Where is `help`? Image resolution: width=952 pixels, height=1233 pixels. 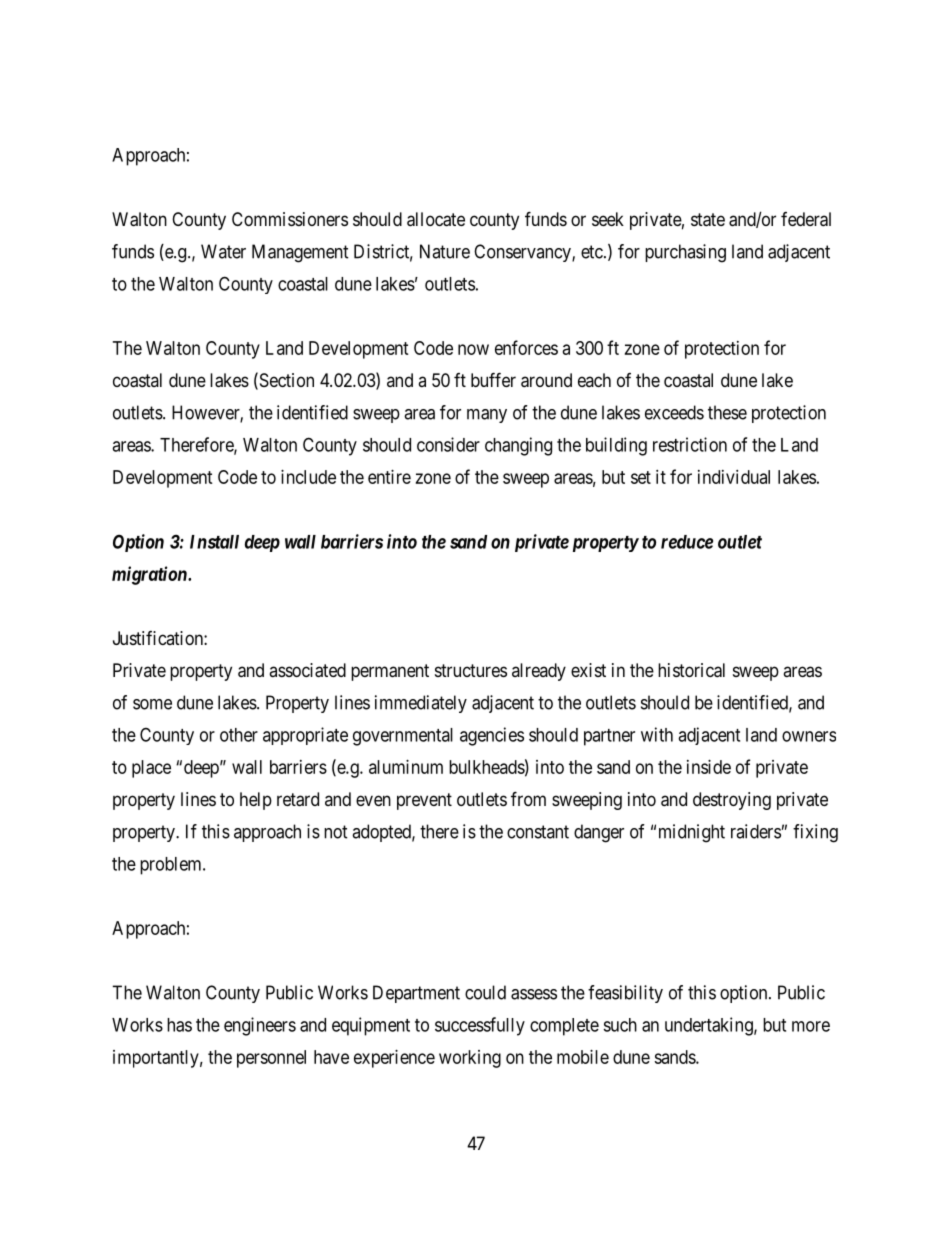
help is located at coordinates (256, 801).
